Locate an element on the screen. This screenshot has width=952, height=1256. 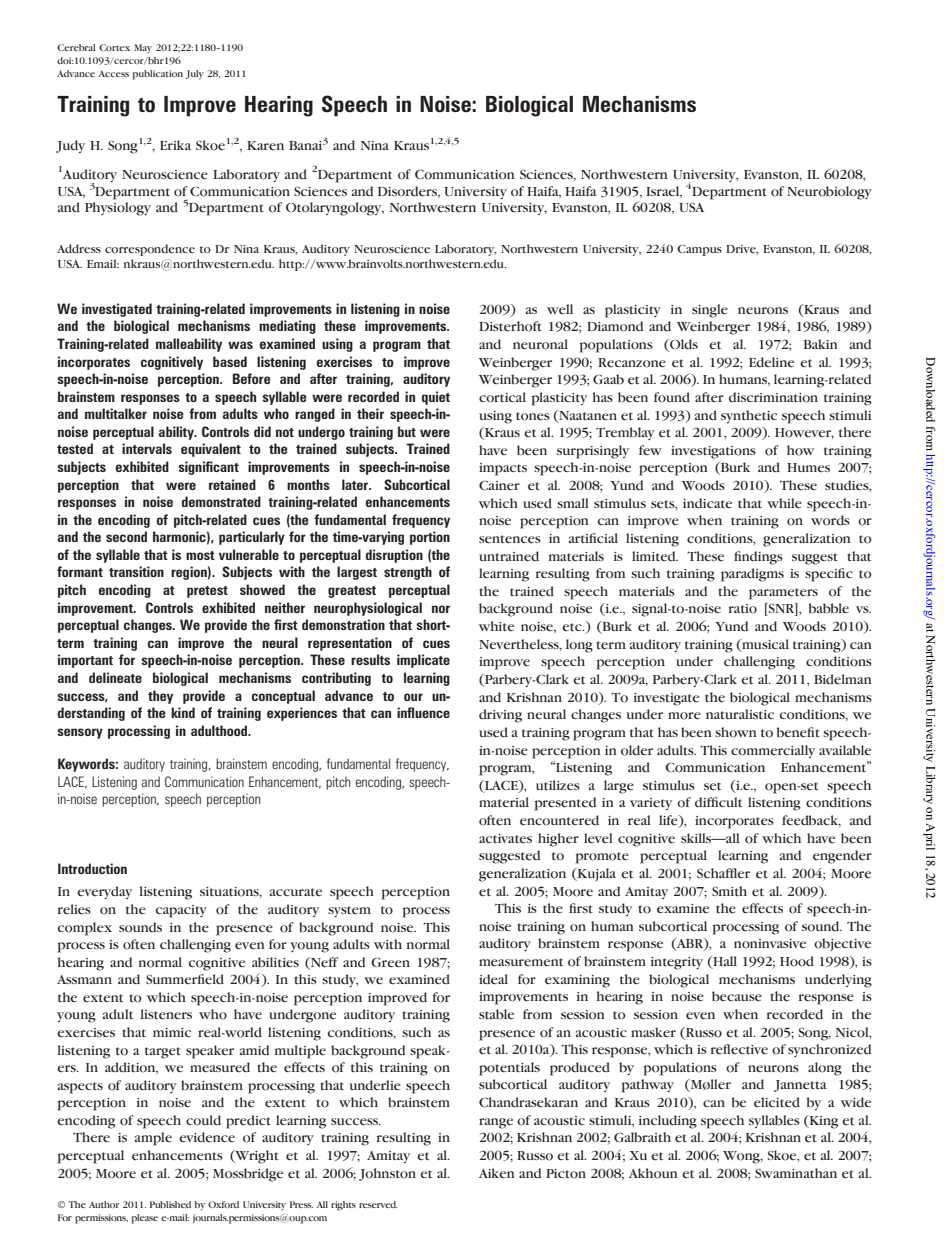
Published is located at coordinates (170, 1204).
